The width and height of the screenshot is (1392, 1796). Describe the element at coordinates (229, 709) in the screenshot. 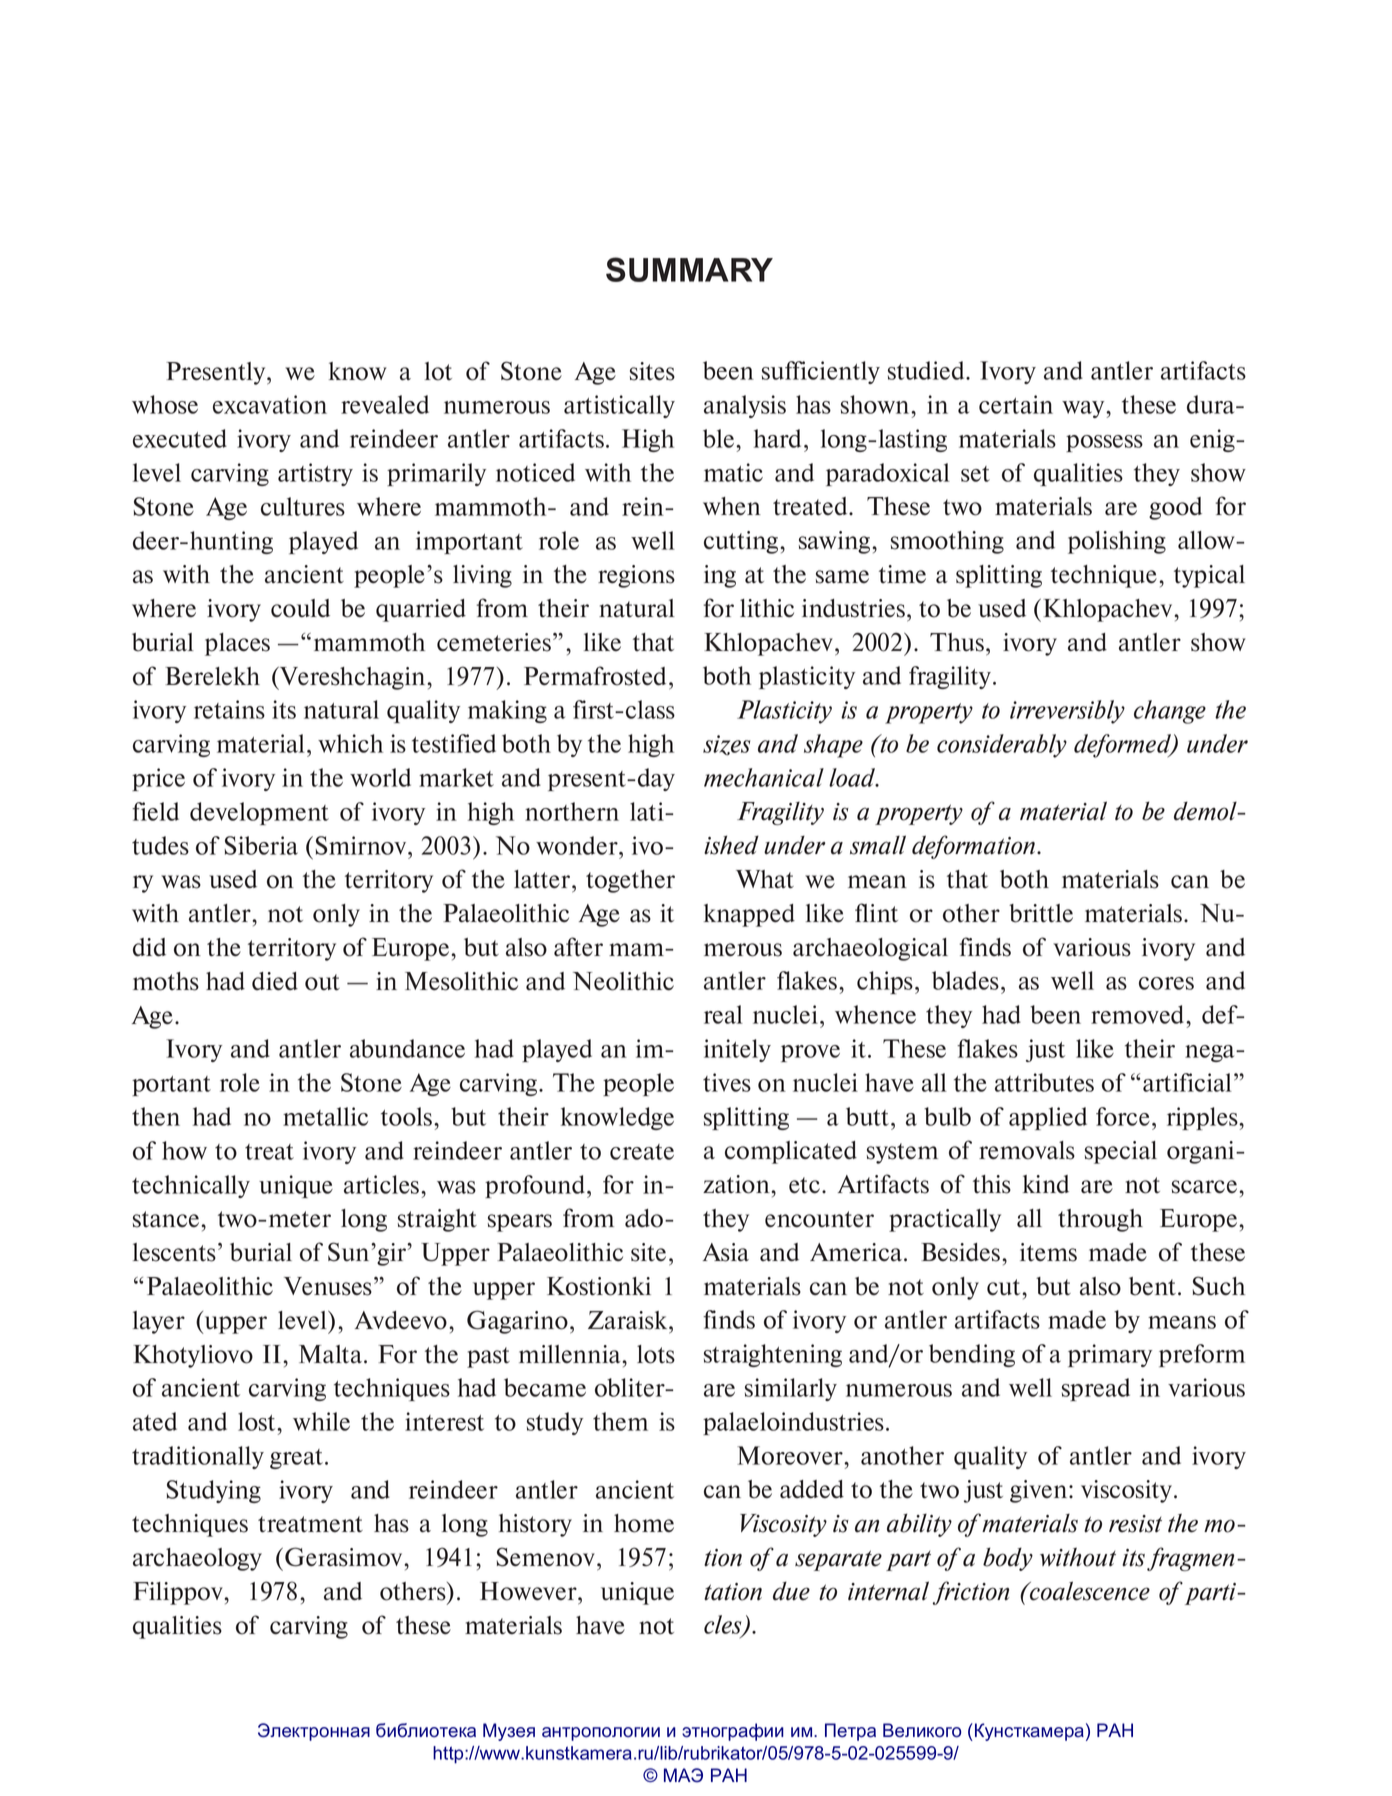

I see `retains` at that location.
